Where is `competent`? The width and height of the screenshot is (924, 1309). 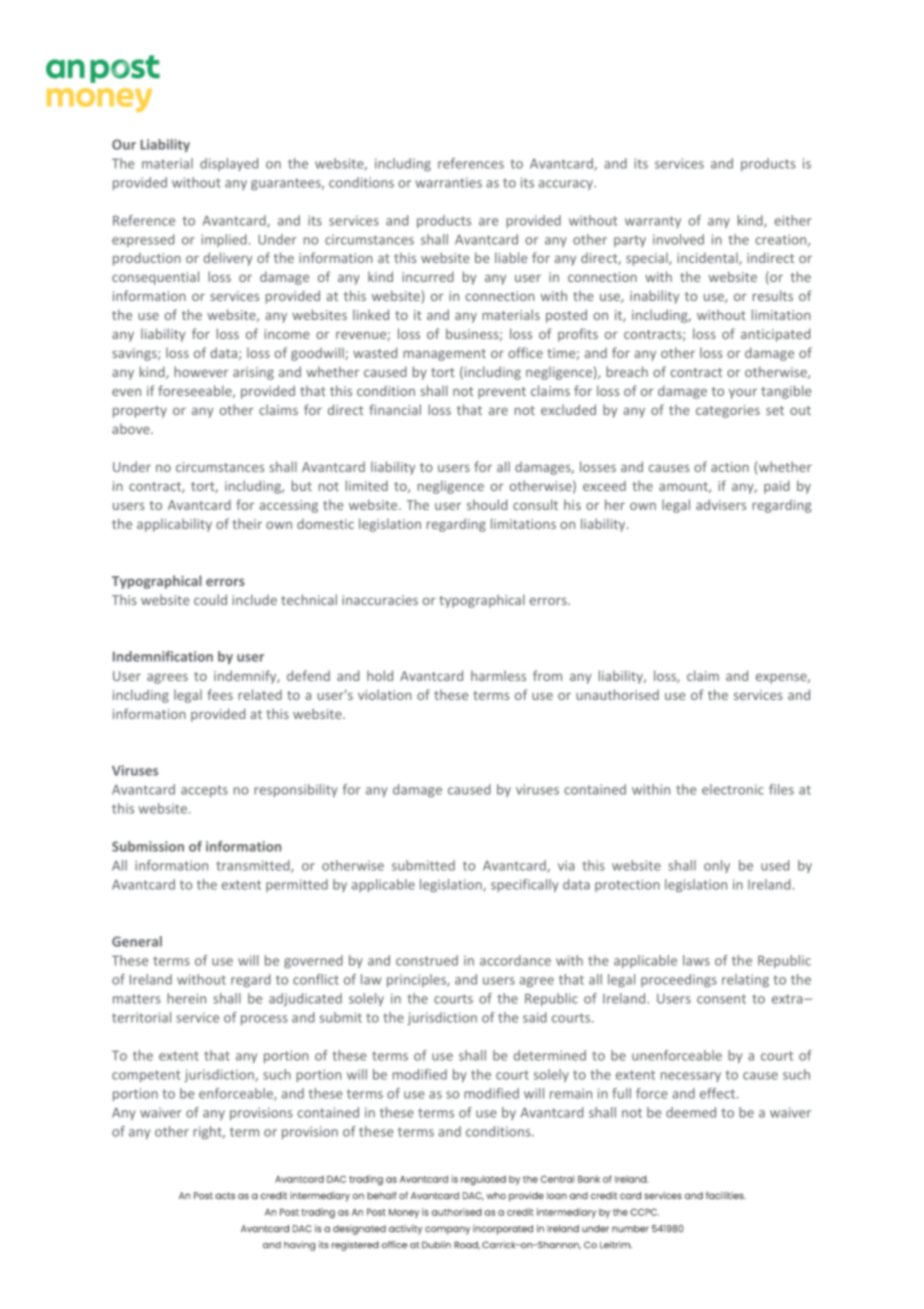
competent is located at coordinates (146, 1076).
